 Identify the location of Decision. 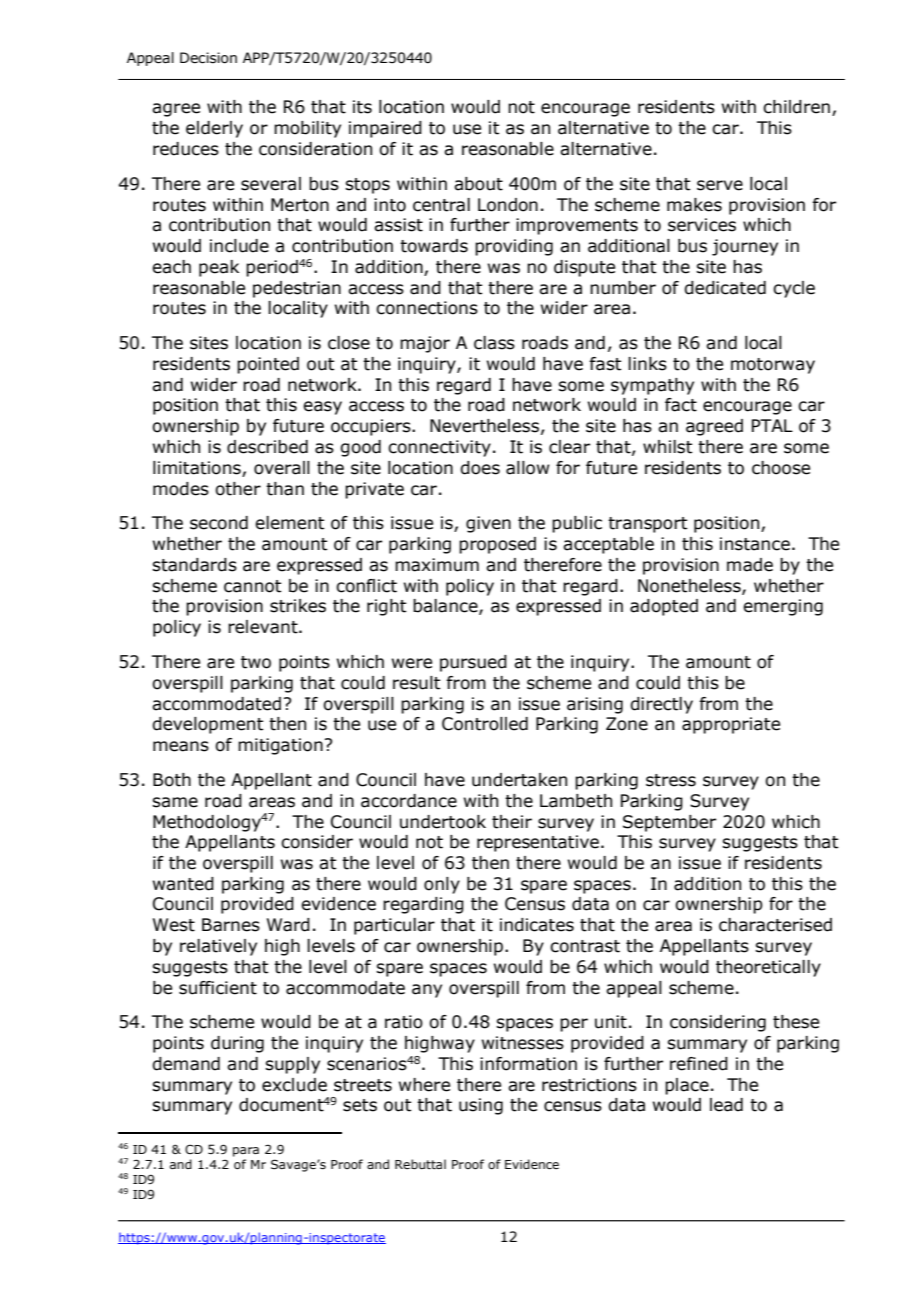
(208, 58).
